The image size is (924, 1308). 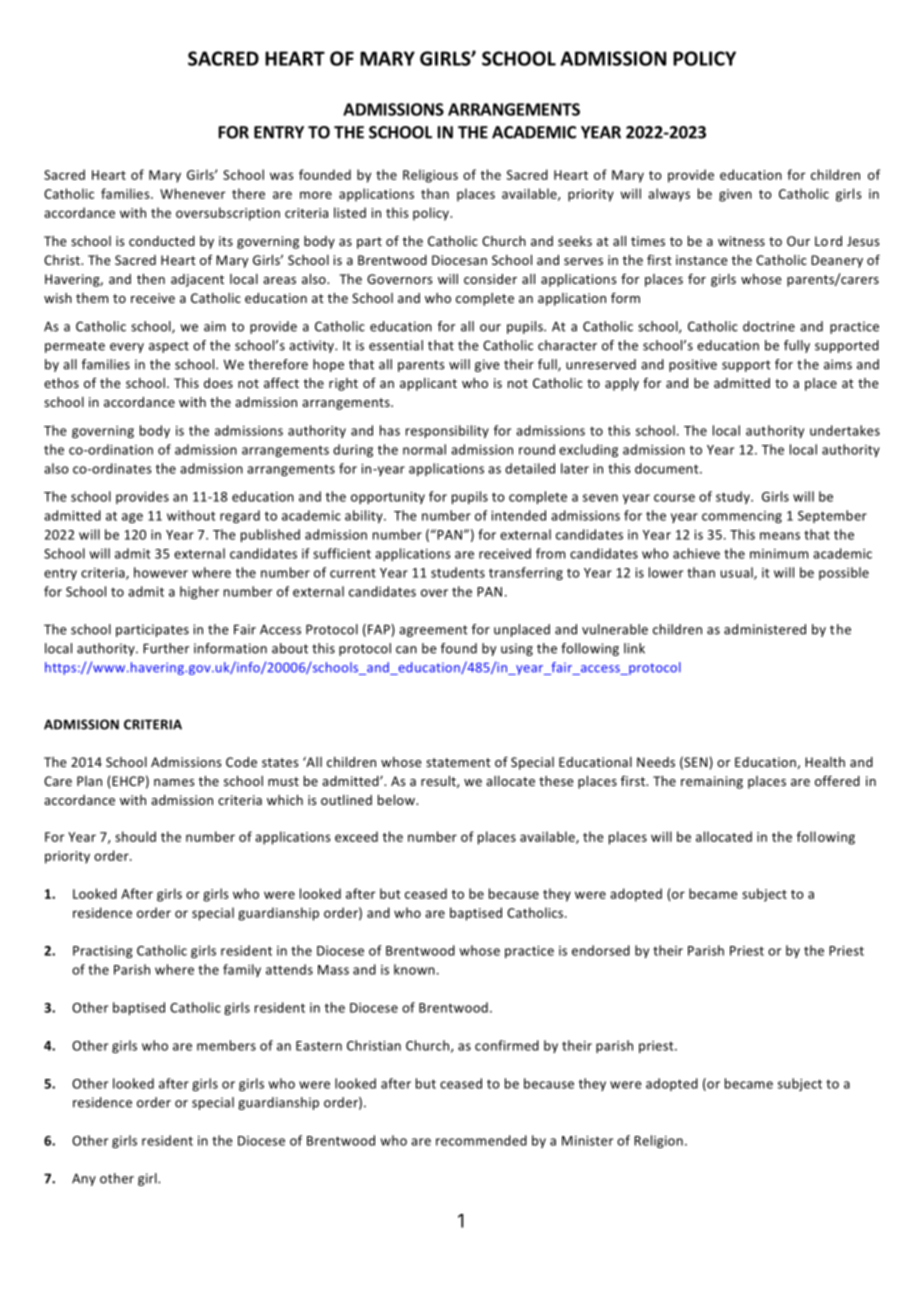 What do you see at coordinates (193, 193) in the document?
I see `Whenever` at bounding box center [193, 193].
